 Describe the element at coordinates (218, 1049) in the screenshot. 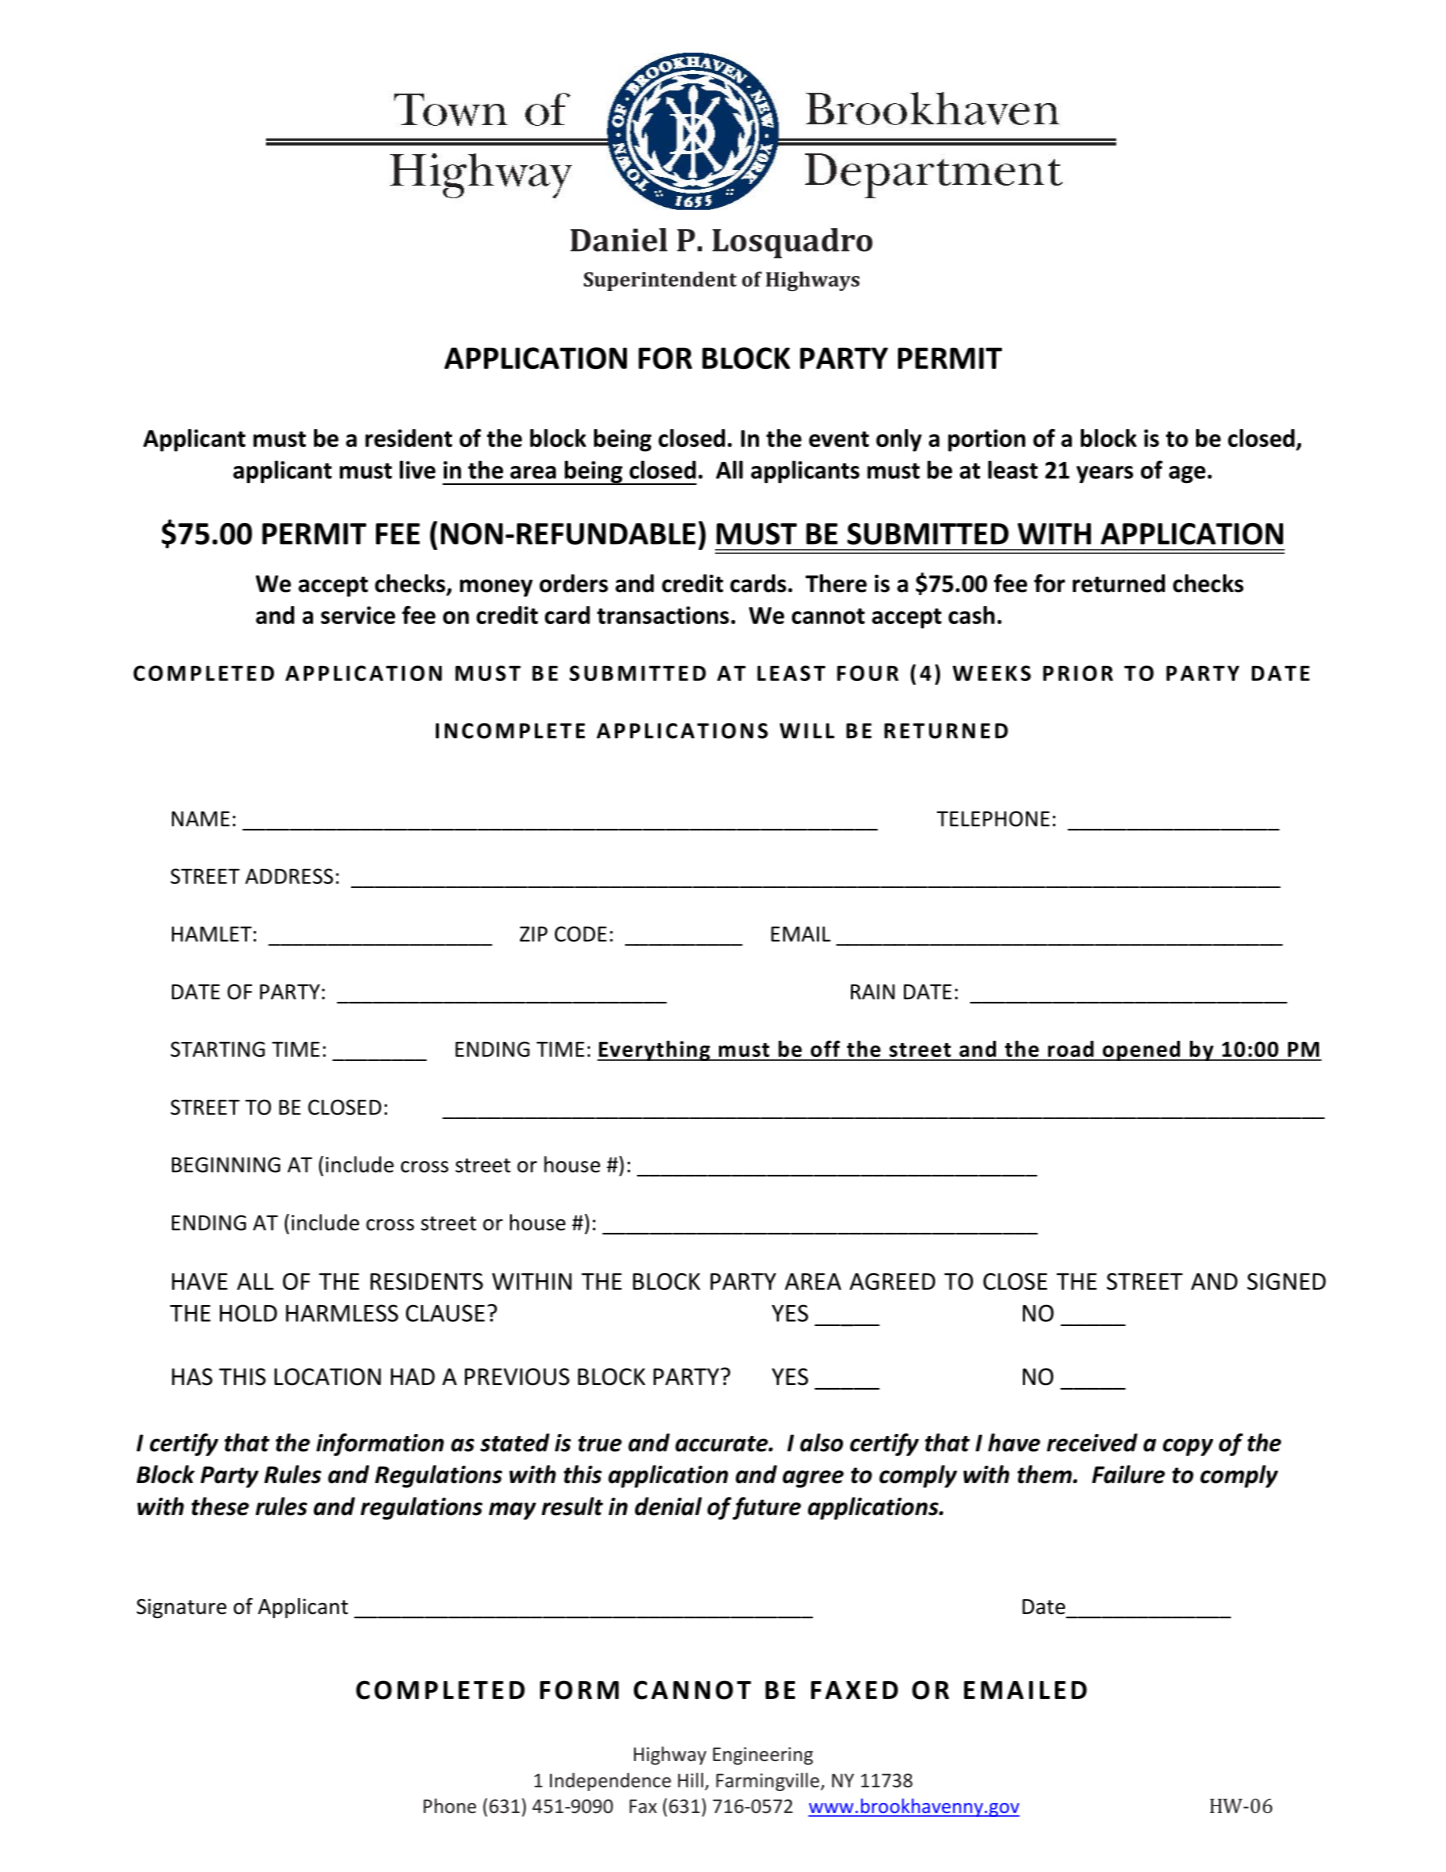

I see `STARTING` at that location.
